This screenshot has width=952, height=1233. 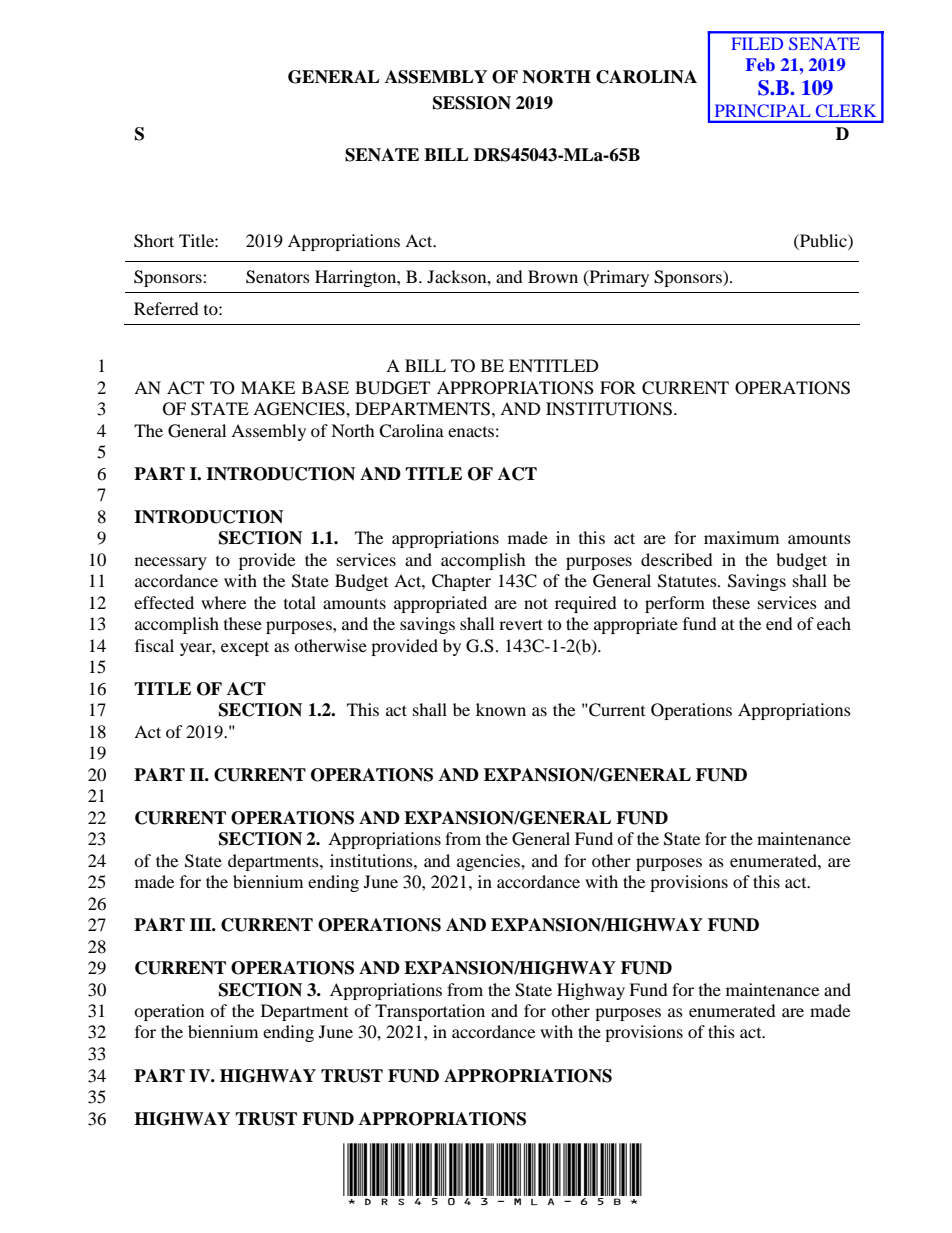 I want to click on MAKE, so click(x=268, y=387).
